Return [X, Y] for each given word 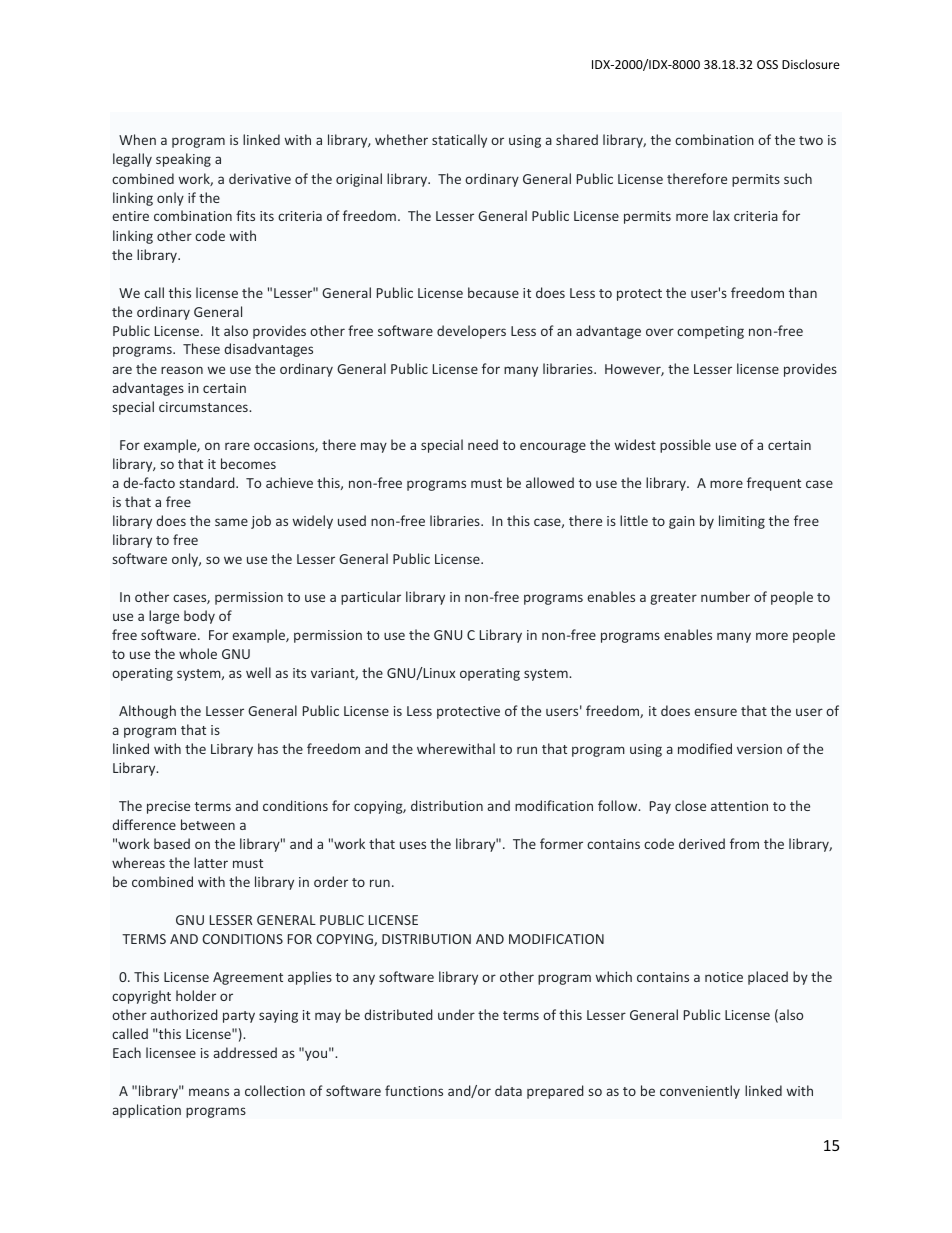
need [483, 444]
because [493, 292]
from [744, 843]
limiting [742, 522]
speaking [183, 160]
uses [413, 845]
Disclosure [811, 64]
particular [371, 598]
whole [198, 653]
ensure [715, 712]
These [201, 348]
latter [211, 862]
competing [710, 332]
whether [401, 139]
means [209, 1092]
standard [208, 482]
